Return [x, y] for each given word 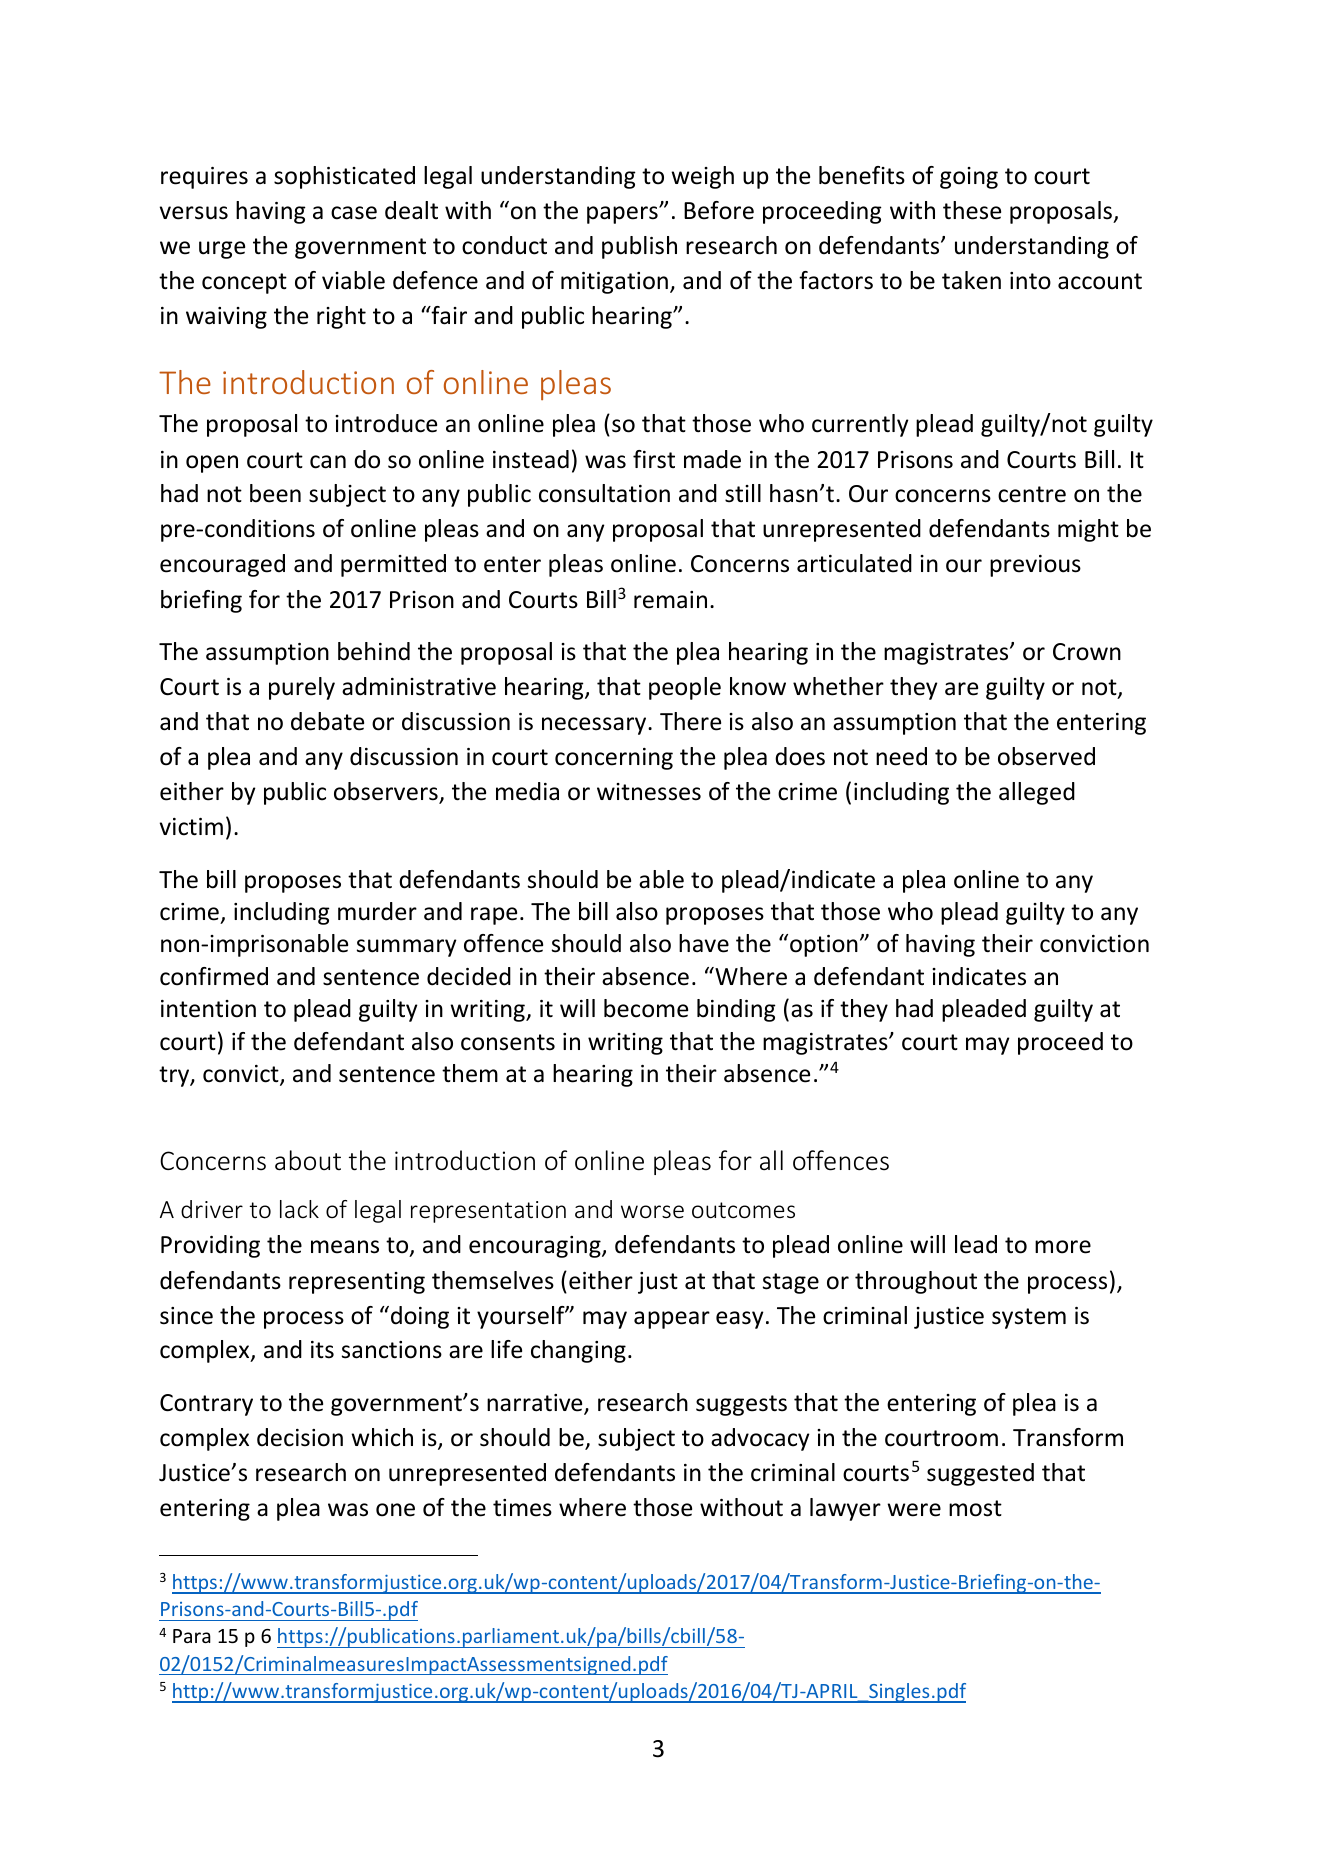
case [354, 213]
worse [652, 1212]
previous [1035, 566]
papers [623, 215]
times [522, 1508]
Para [192, 1636]
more [1063, 1247]
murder [377, 911]
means [345, 1247]
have [704, 943]
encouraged [222, 565]
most [975, 1508]
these [972, 210]
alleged [1037, 793]
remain [670, 600]
